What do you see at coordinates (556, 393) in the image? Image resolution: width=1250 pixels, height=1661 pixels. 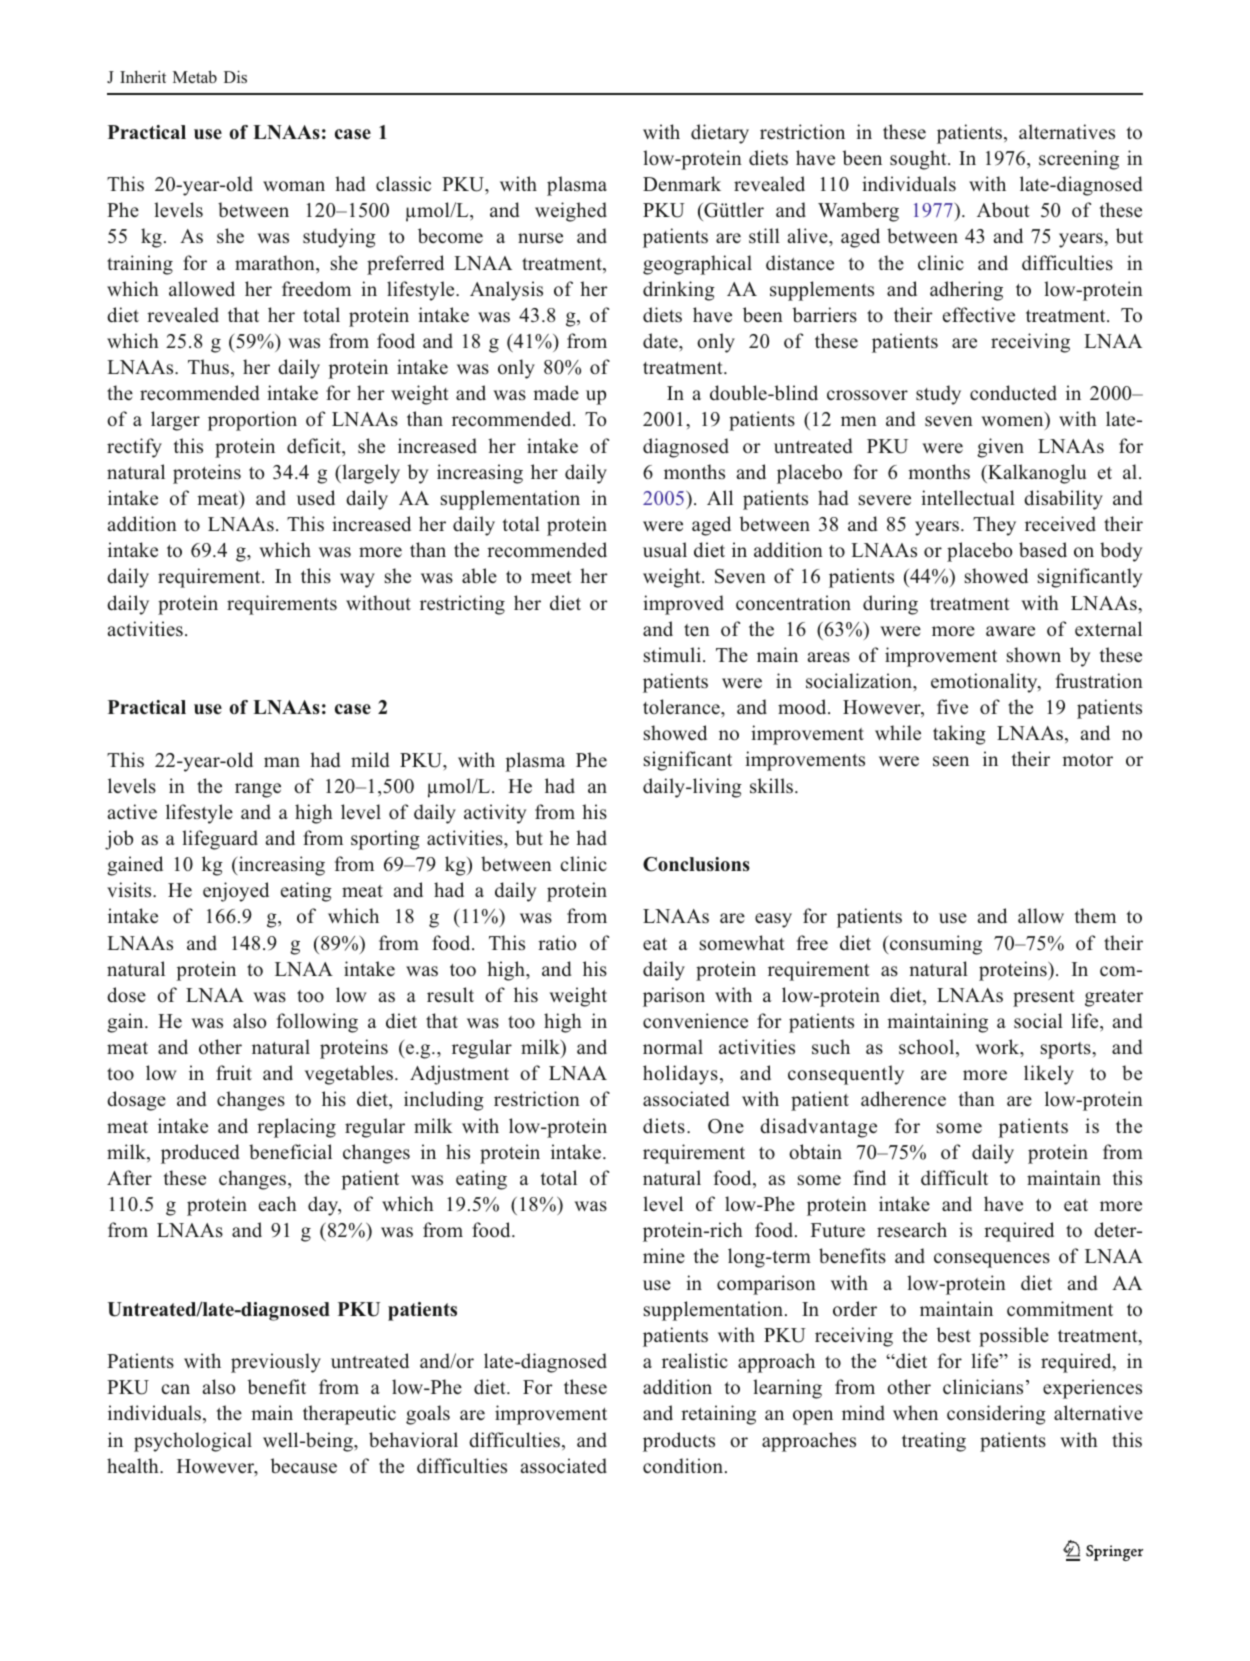 I see `made` at bounding box center [556, 393].
